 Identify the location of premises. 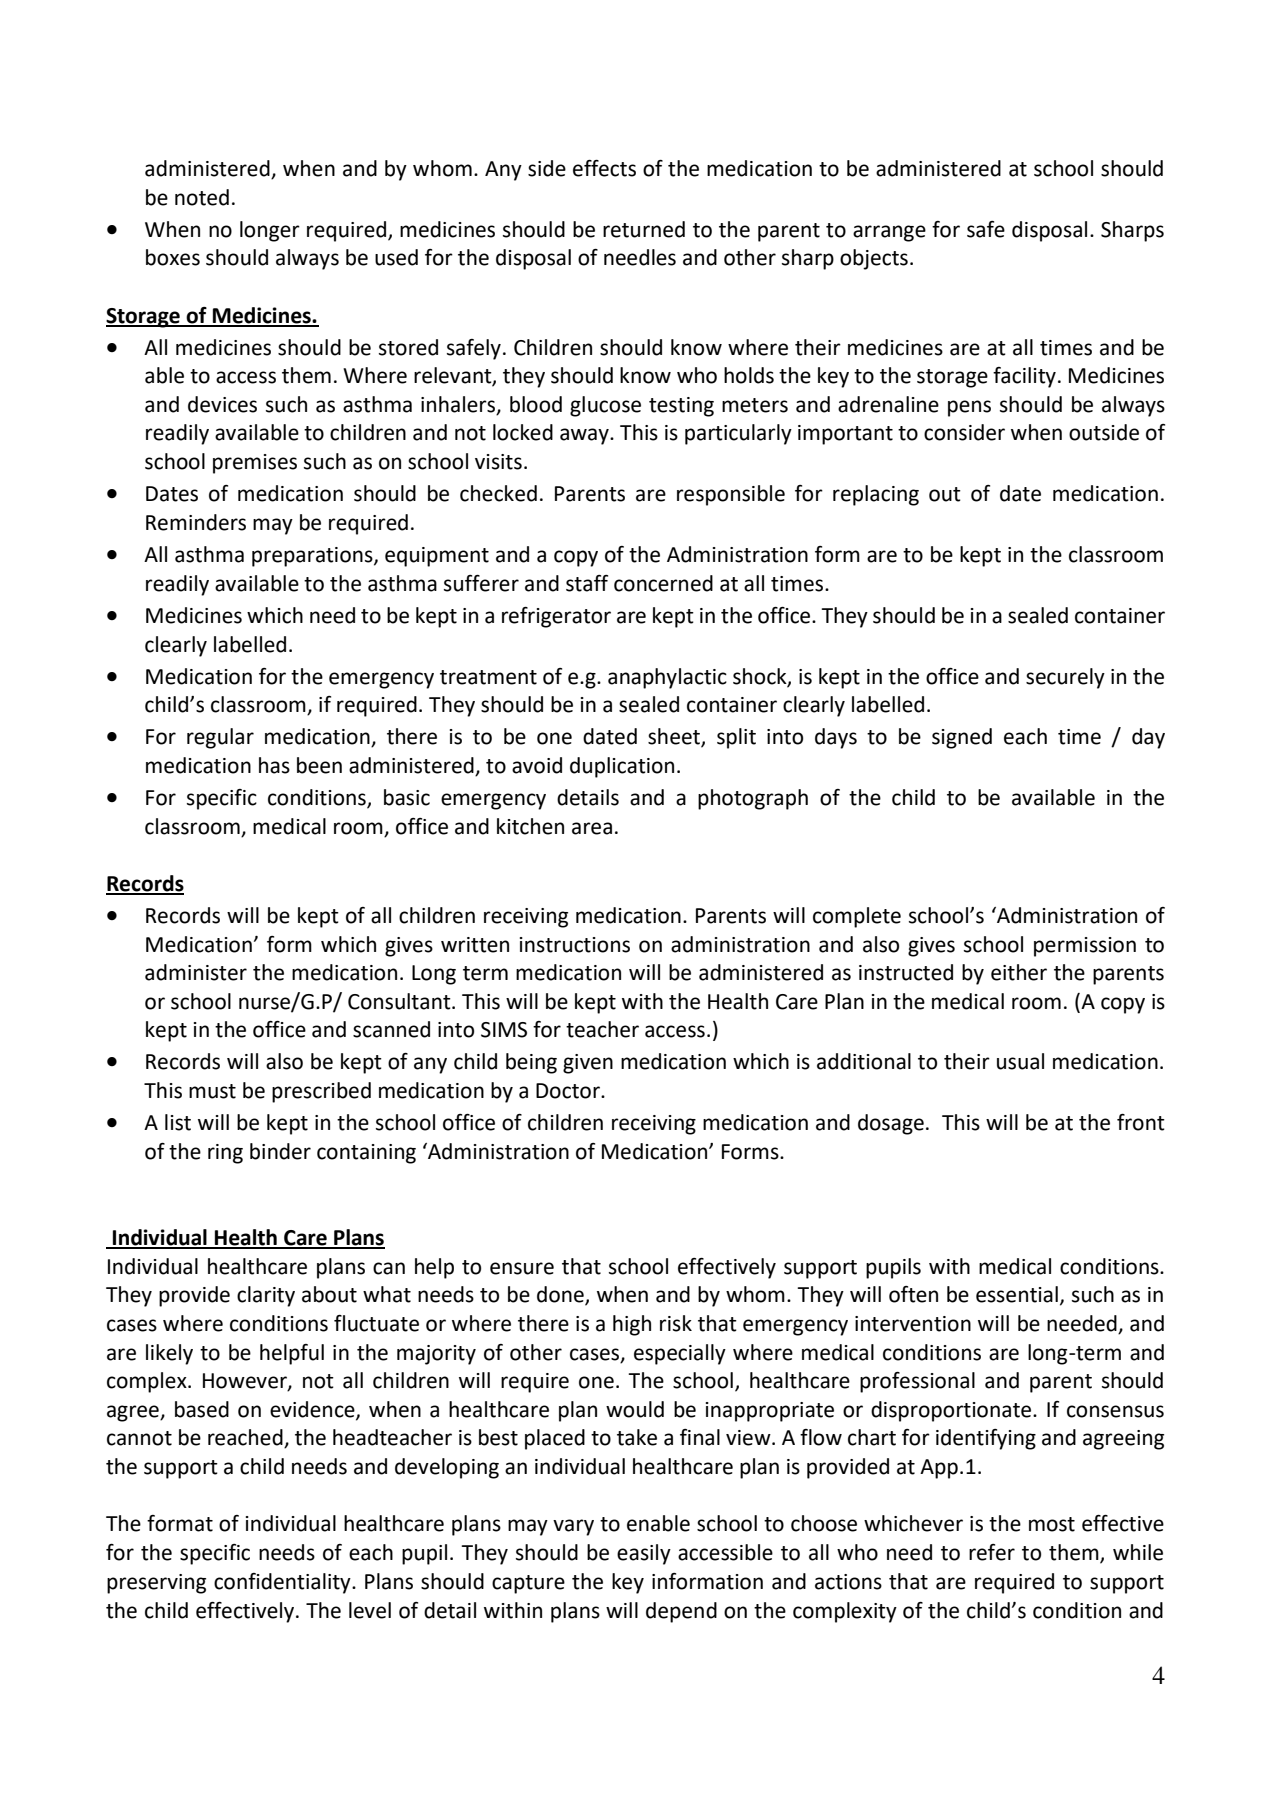
(255, 464).
